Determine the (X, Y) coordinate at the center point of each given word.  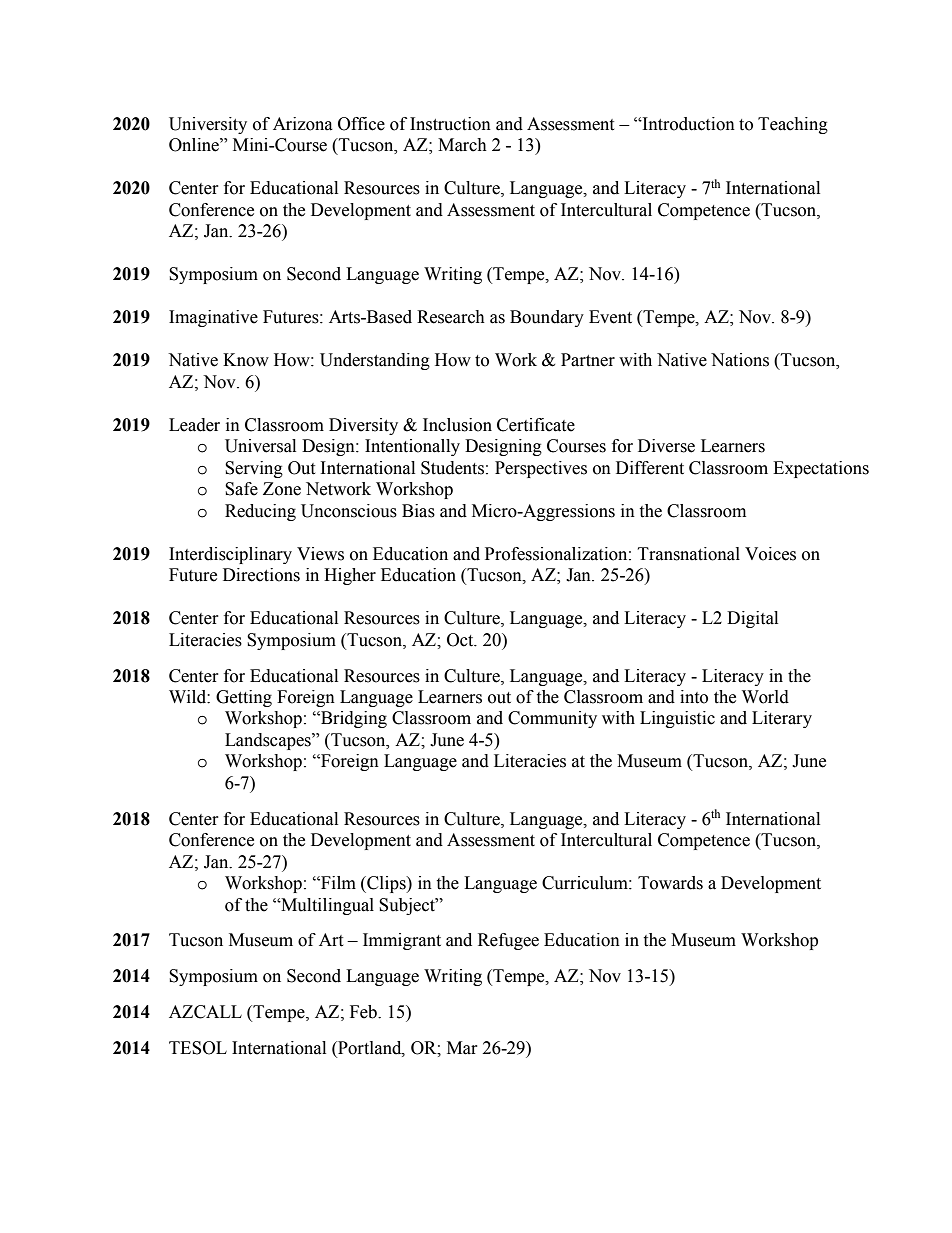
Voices (770, 554)
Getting (244, 698)
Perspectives (541, 469)
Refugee (508, 941)
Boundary (547, 318)
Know (246, 360)
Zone (282, 489)
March (462, 145)
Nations (740, 360)
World (765, 697)
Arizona (303, 124)
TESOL (198, 1048)
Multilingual (326, 906)
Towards (670, 883)
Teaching (793, 125)
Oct (461, 640)
